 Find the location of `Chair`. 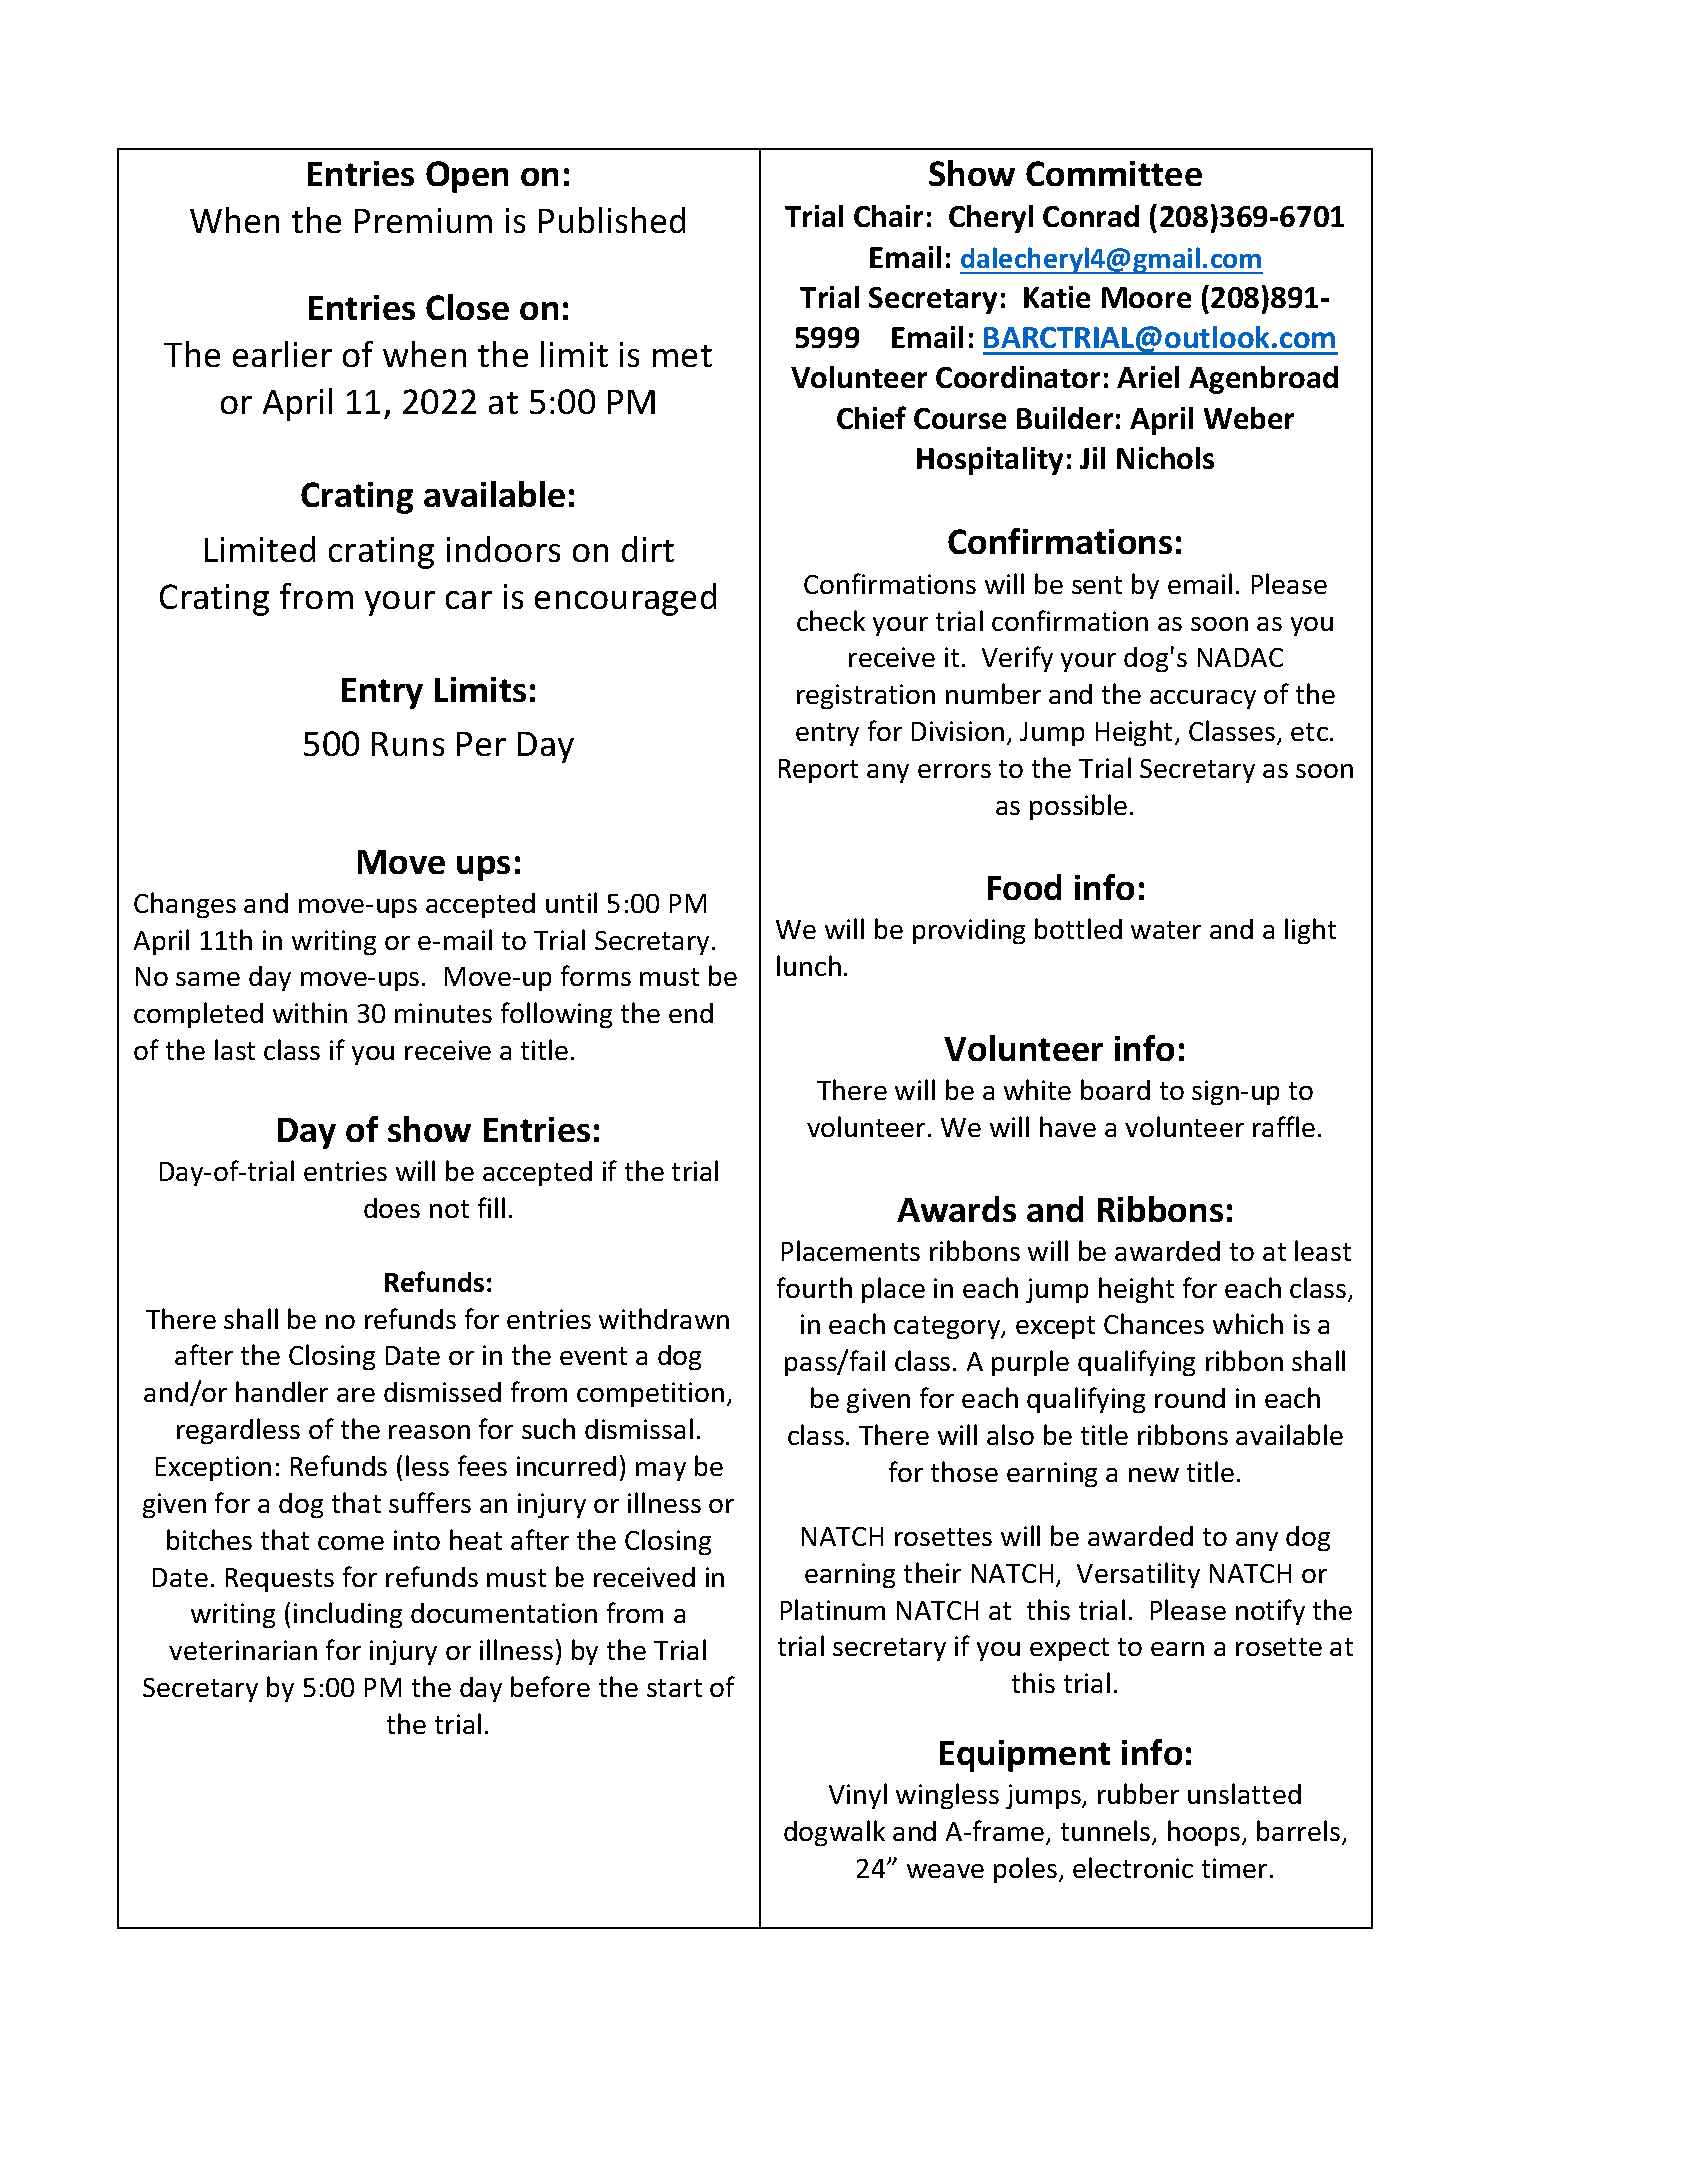

Chair is located at coordinates (888, 216).
